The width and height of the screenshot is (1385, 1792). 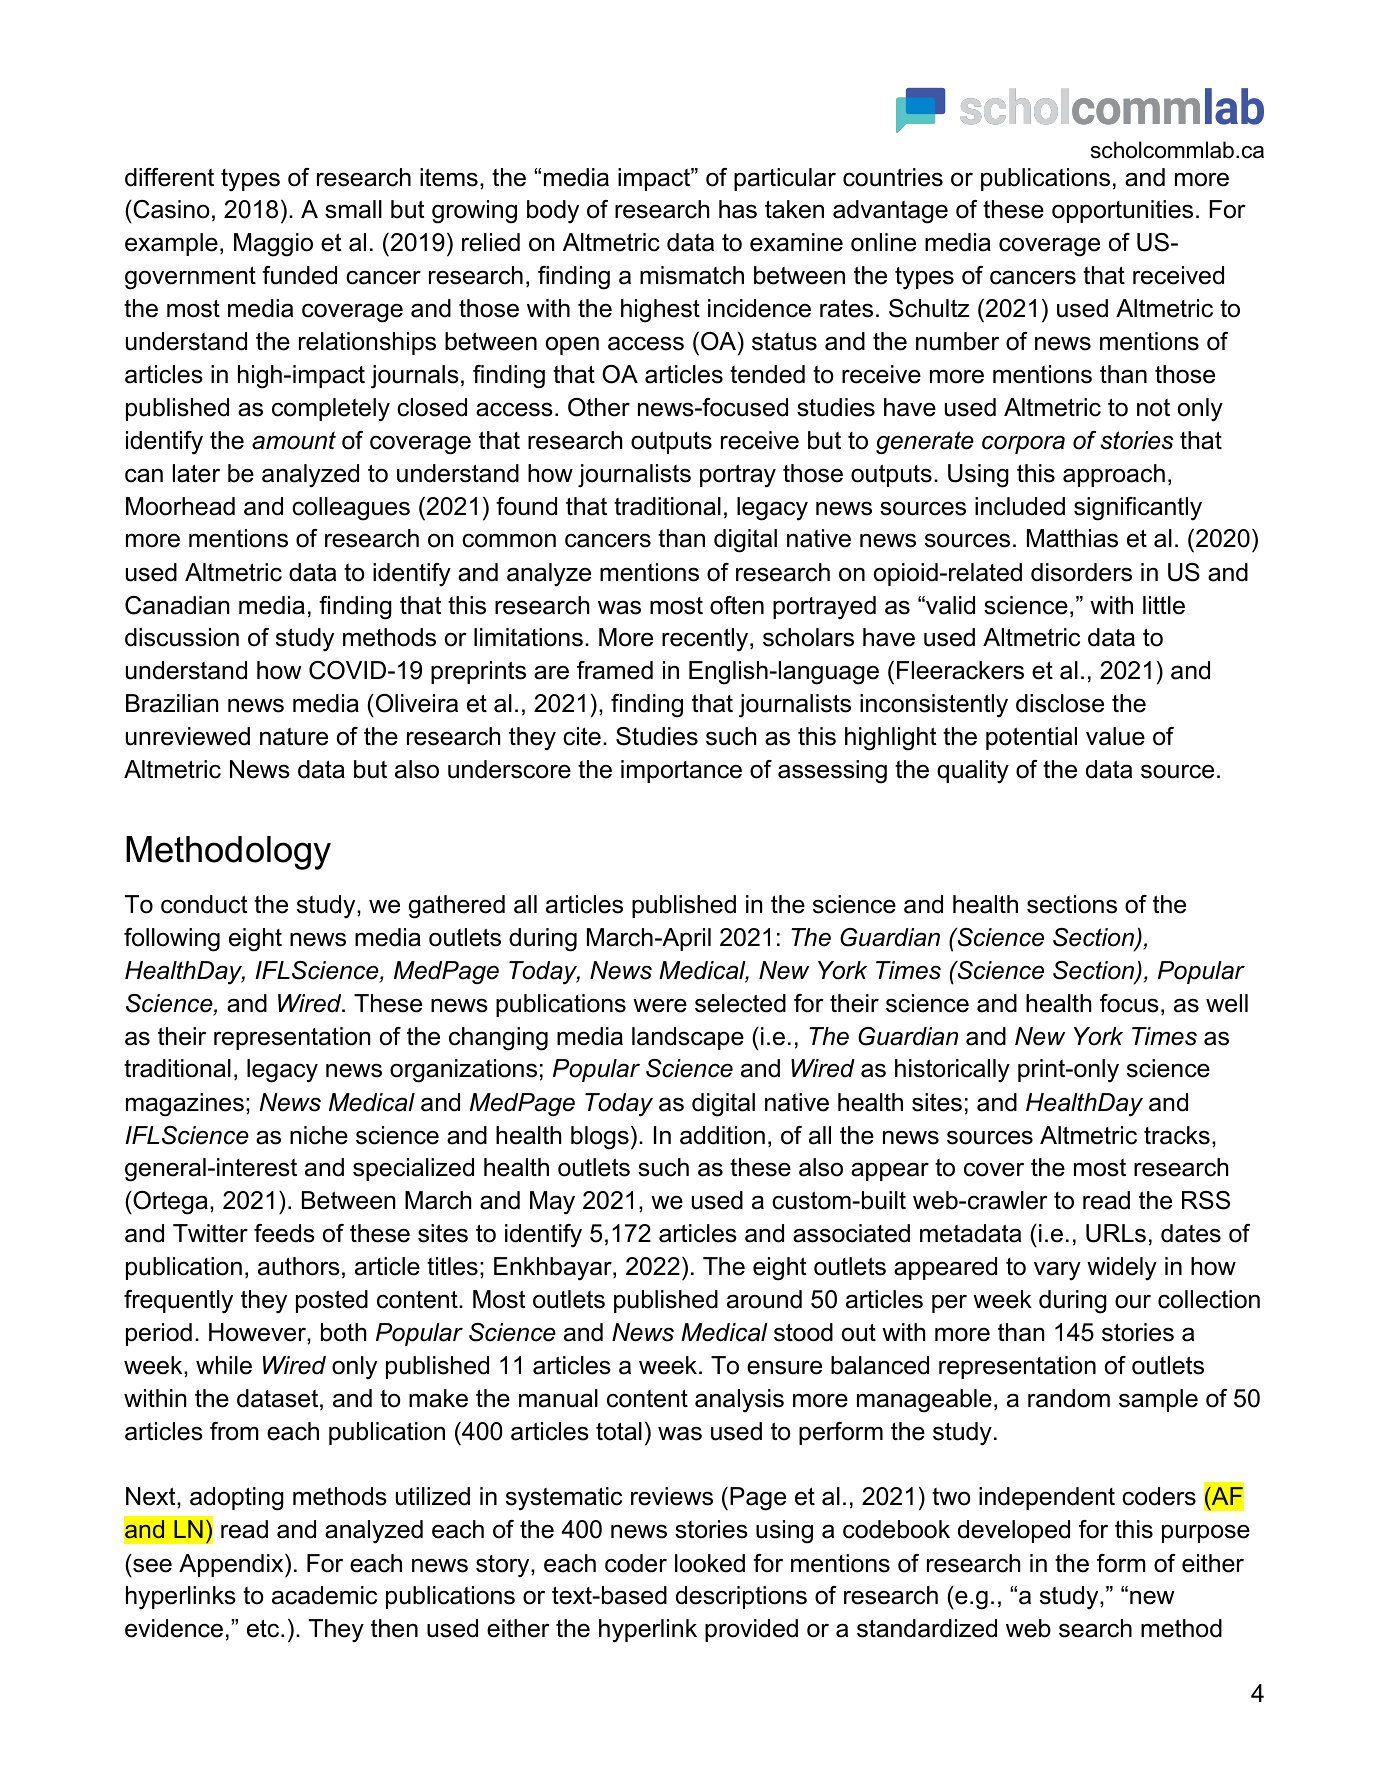 What do you see at coordinates (737, 605) in the screenshot?
I see `often` at bounding box center [737, 605].
